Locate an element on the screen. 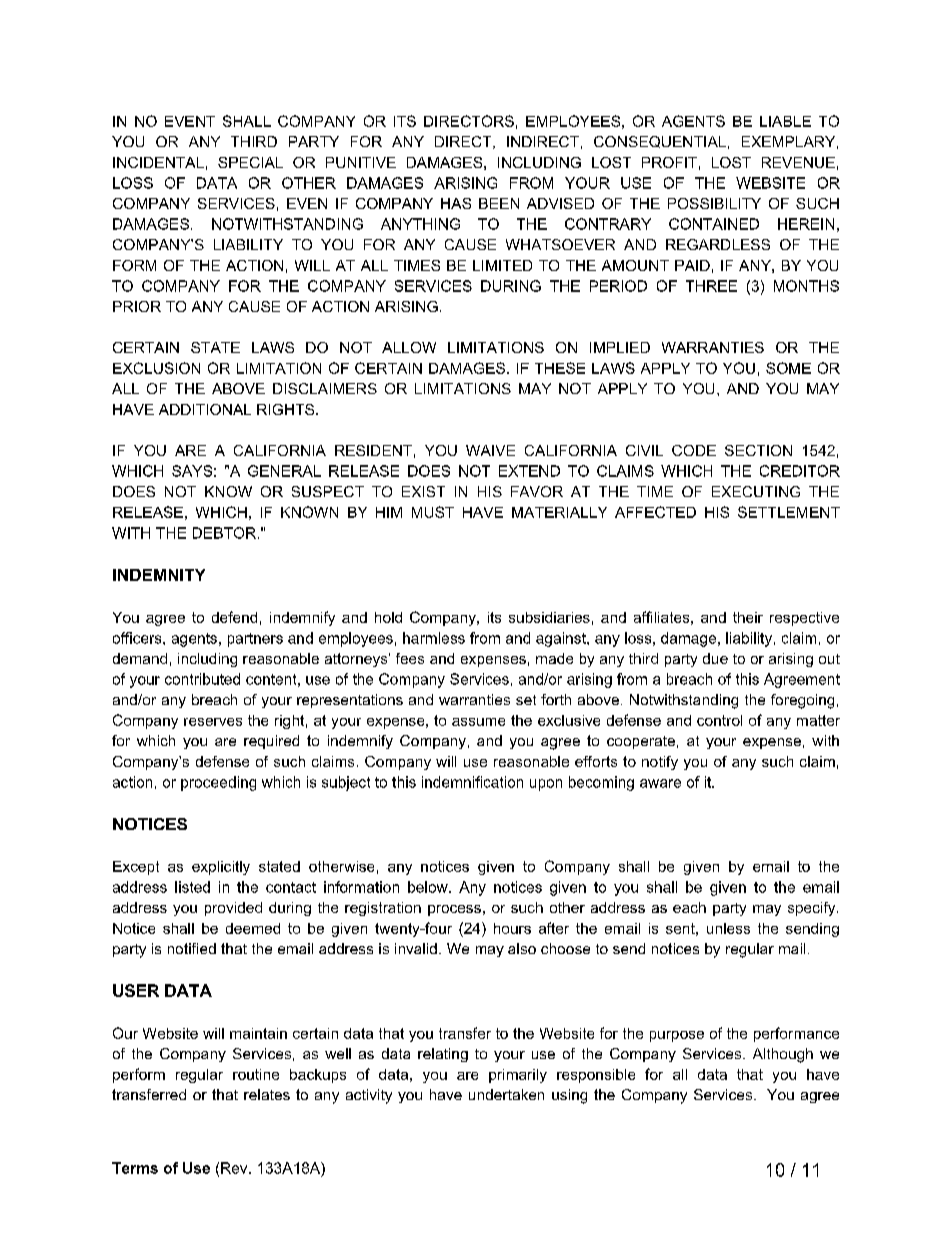 The height and width of the screenshot is (1233, 952). SOME is located at coordinates (788, 368).
